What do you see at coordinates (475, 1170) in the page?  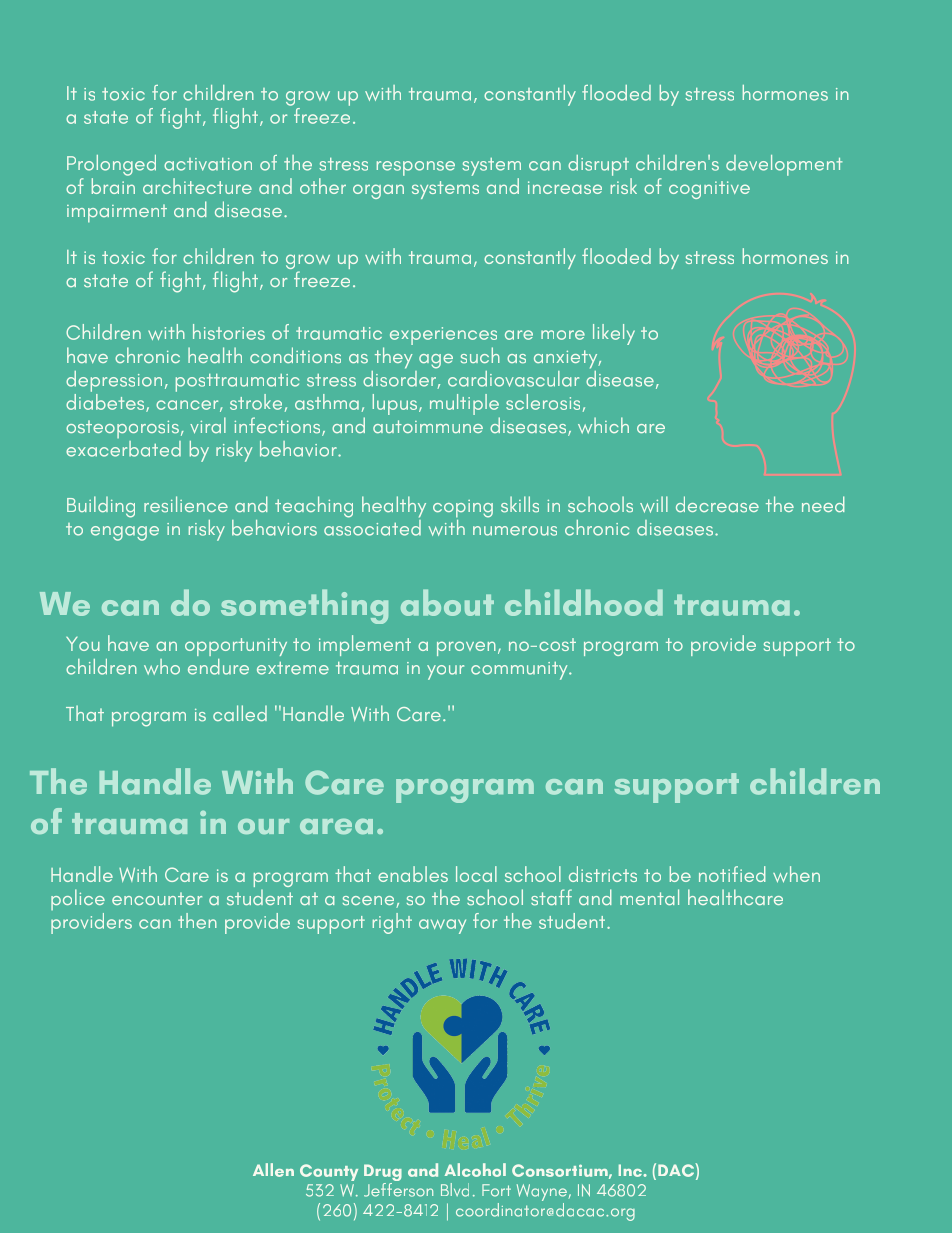 I see `Alcohol` at bounding box center [475, 1170].
